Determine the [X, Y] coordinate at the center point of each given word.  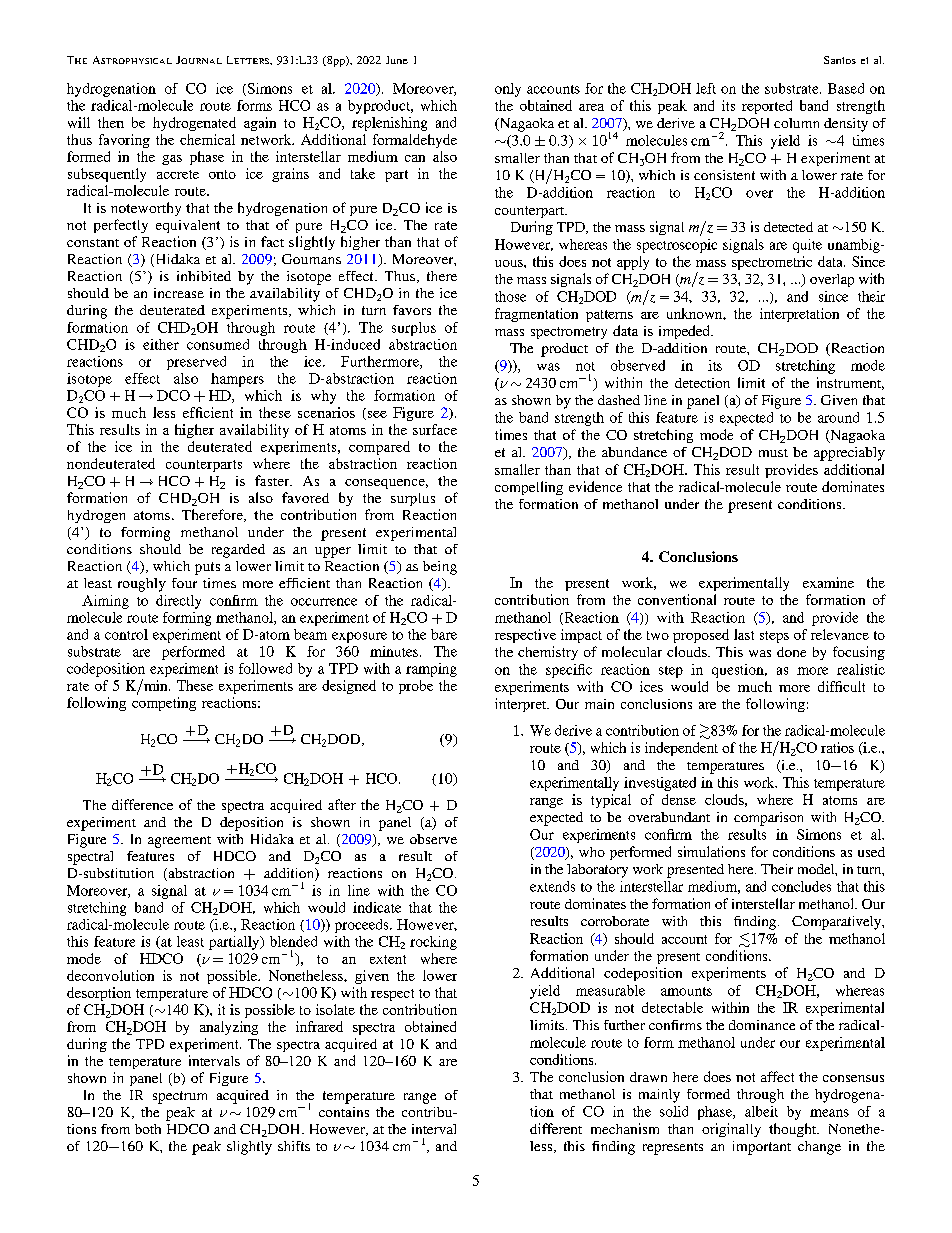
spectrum [180, 1097]
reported [767, 107]
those [510, 296]
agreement [179, 842]
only [508, 90]
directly [178, 602]
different [556, 1128]
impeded [685, 332]
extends [552, 886]
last [744, 634]
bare [444, 634]
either [161, 344]
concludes [801, 886]
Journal [199, 60]
